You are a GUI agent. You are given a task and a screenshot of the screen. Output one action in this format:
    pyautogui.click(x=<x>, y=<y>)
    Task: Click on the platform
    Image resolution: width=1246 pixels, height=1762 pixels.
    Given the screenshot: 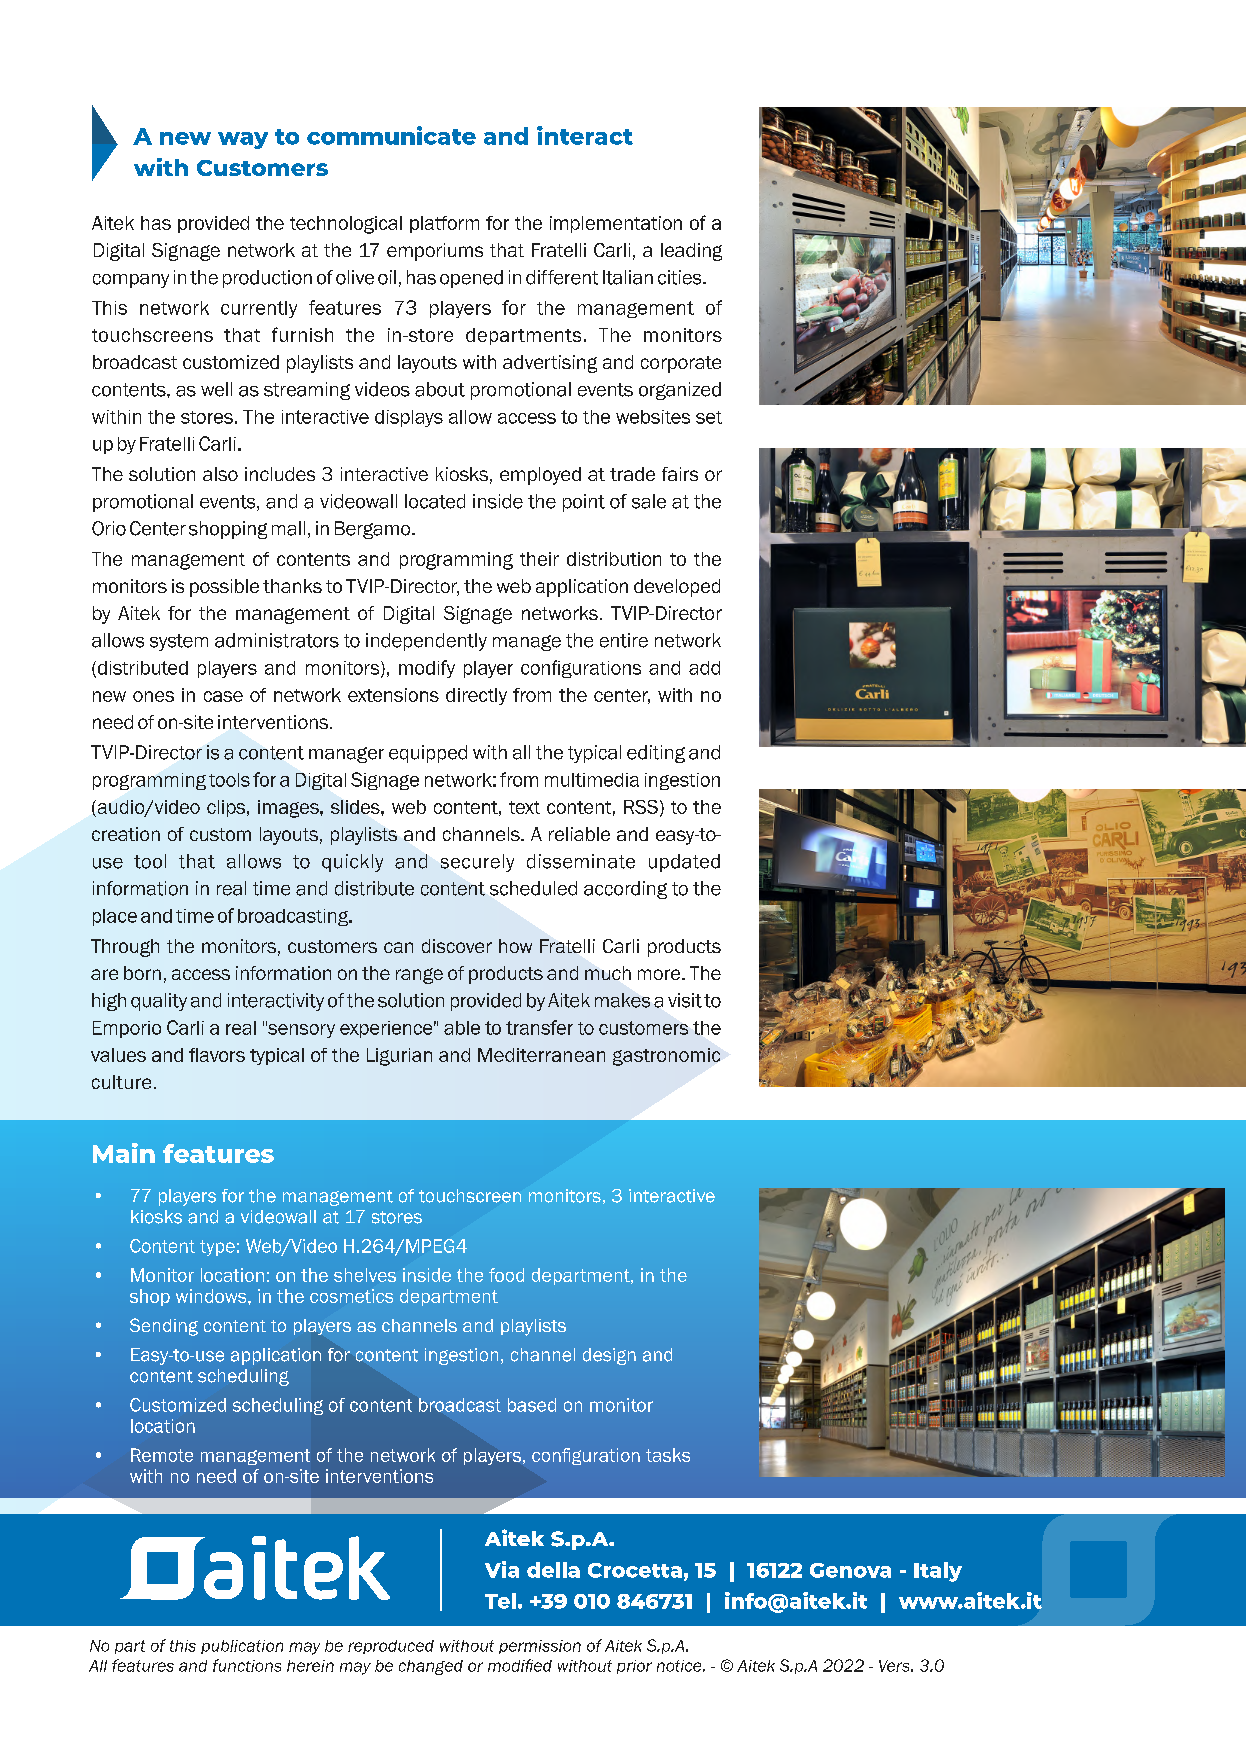 What is the action you would take?
    pyautogui.click(x=444, y=224)
